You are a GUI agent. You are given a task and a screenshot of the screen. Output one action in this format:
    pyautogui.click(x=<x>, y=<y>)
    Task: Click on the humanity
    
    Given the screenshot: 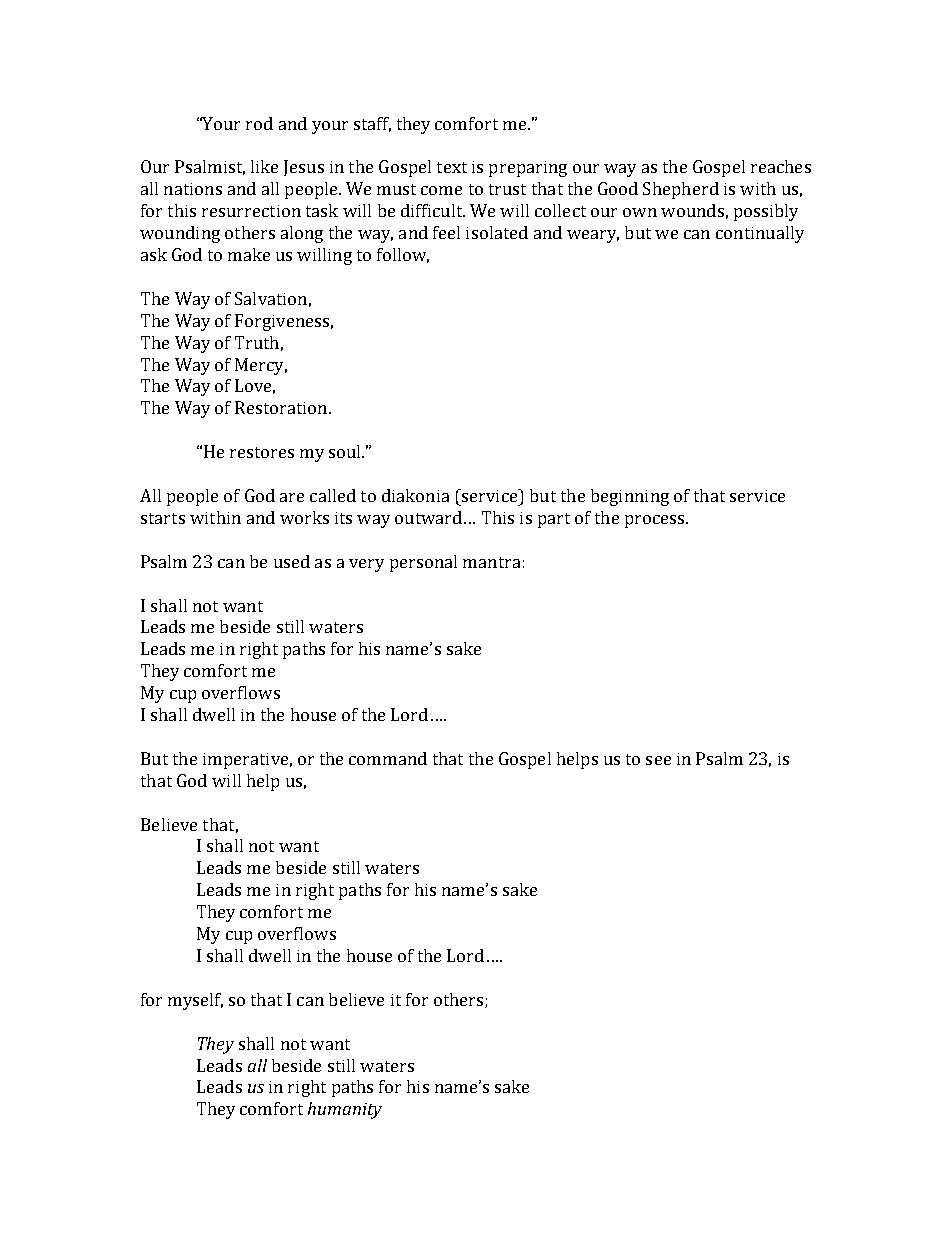 What is the action you would take?
    pyautogui.click(x=345, y=1110)
